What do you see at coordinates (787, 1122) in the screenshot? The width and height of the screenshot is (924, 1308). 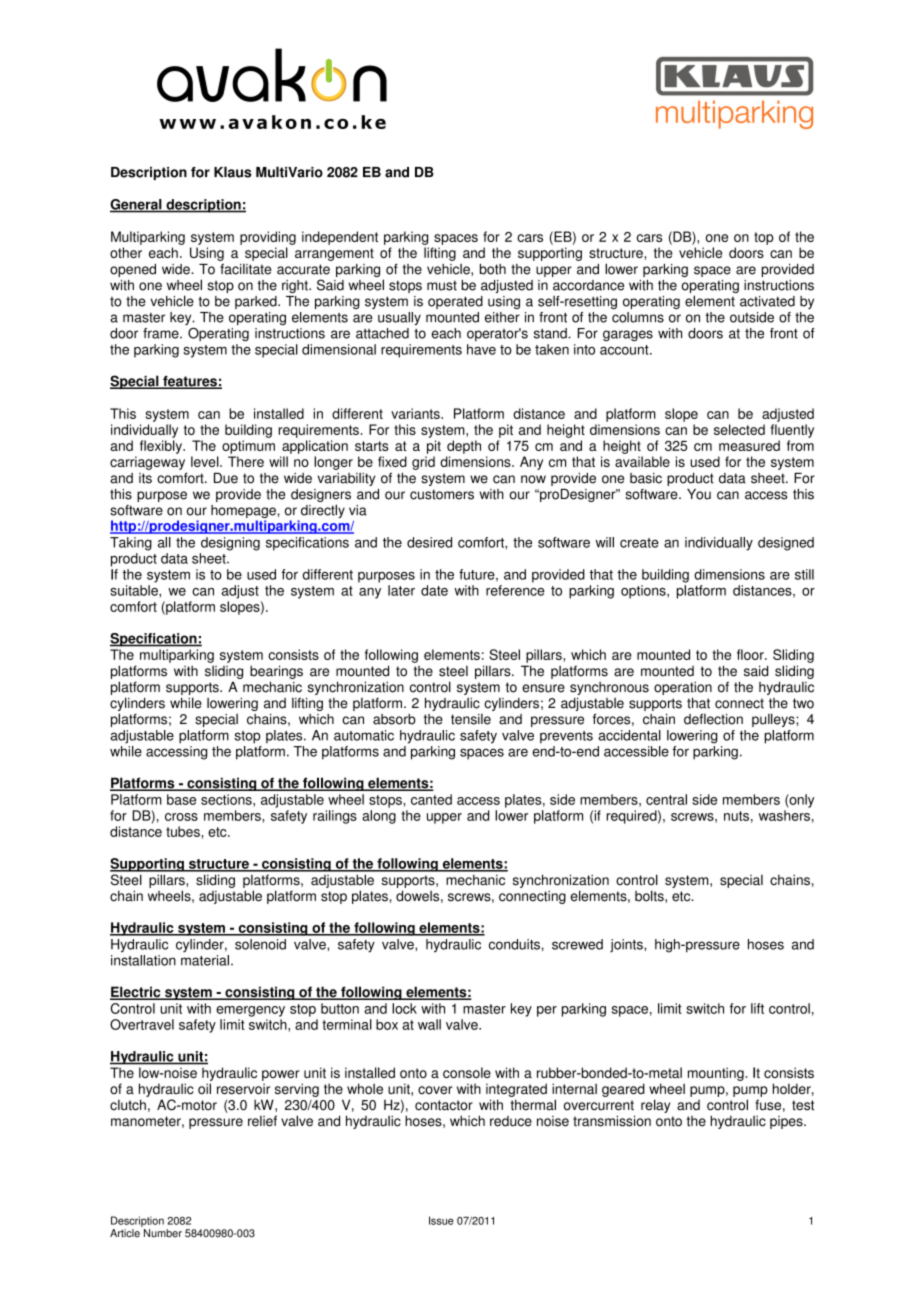 I see `pipes` at bounding box center [787, 1122].
